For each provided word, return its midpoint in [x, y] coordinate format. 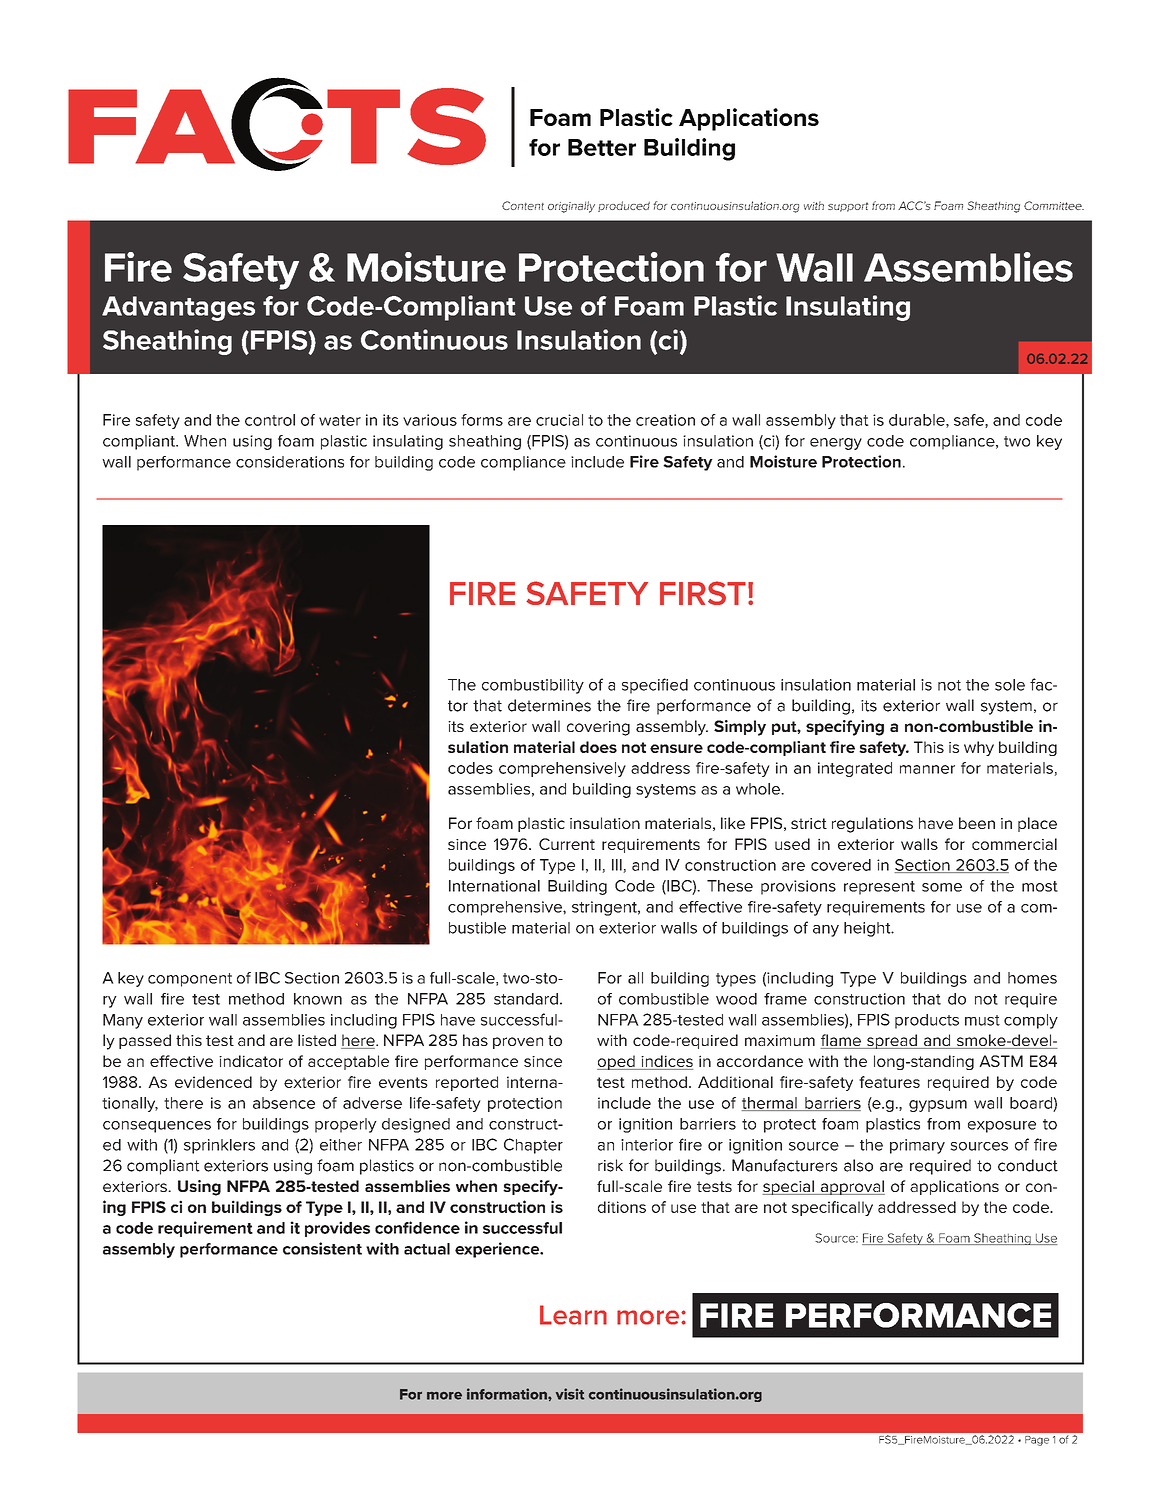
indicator [251, 1061]
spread [892, 1041]
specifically [832, 1208]
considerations [290, 462]
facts [277, 126]
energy [836, 444]
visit [570, 1394]
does [598, 747]
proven [518, 1043]
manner [927, 769]
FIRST [703, 593]
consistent [322, 1248]
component [190, 980]
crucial [559, 420]
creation [665, 420]
